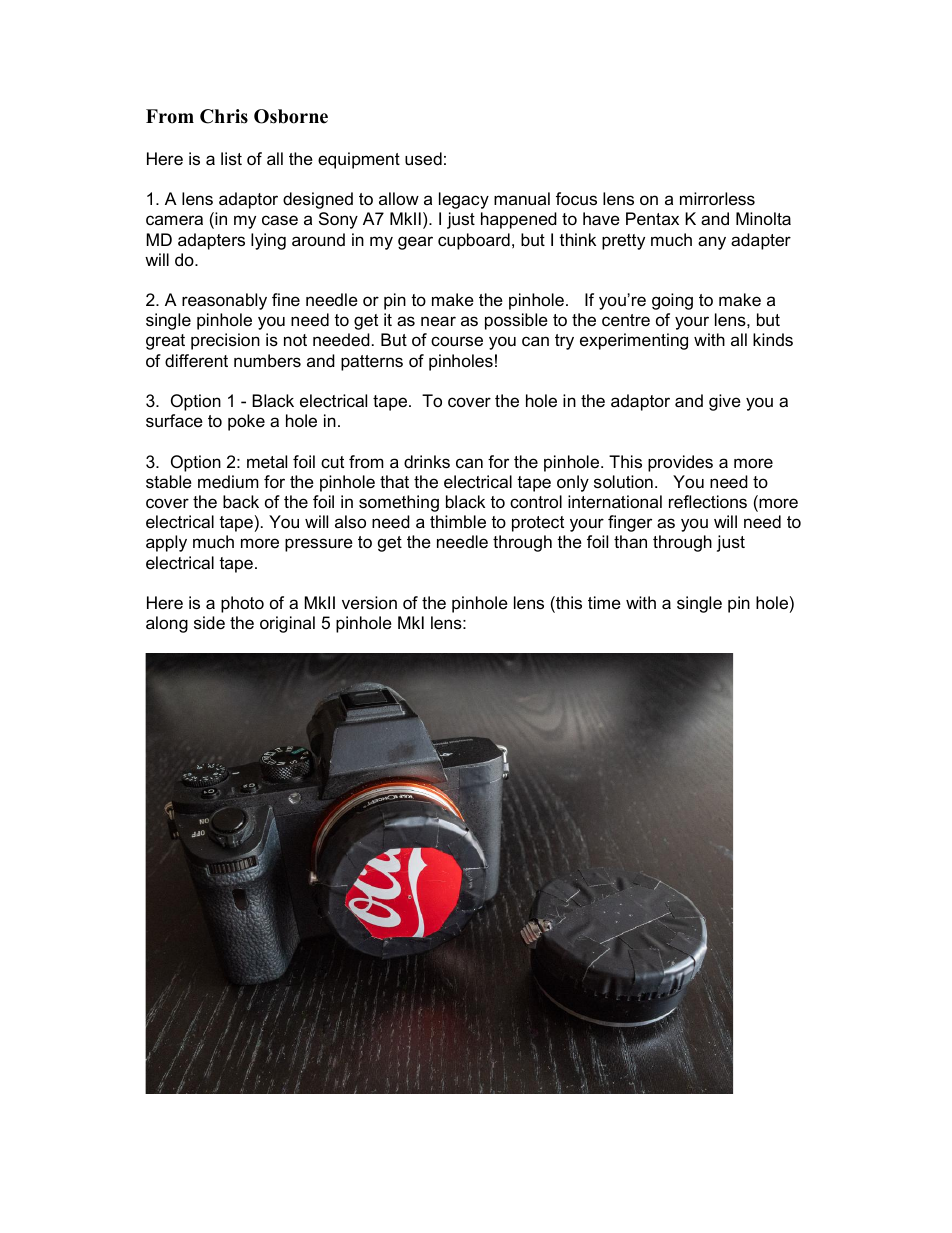 This image has width=952, height=1233. I want to click on near, so click(438, 321).
